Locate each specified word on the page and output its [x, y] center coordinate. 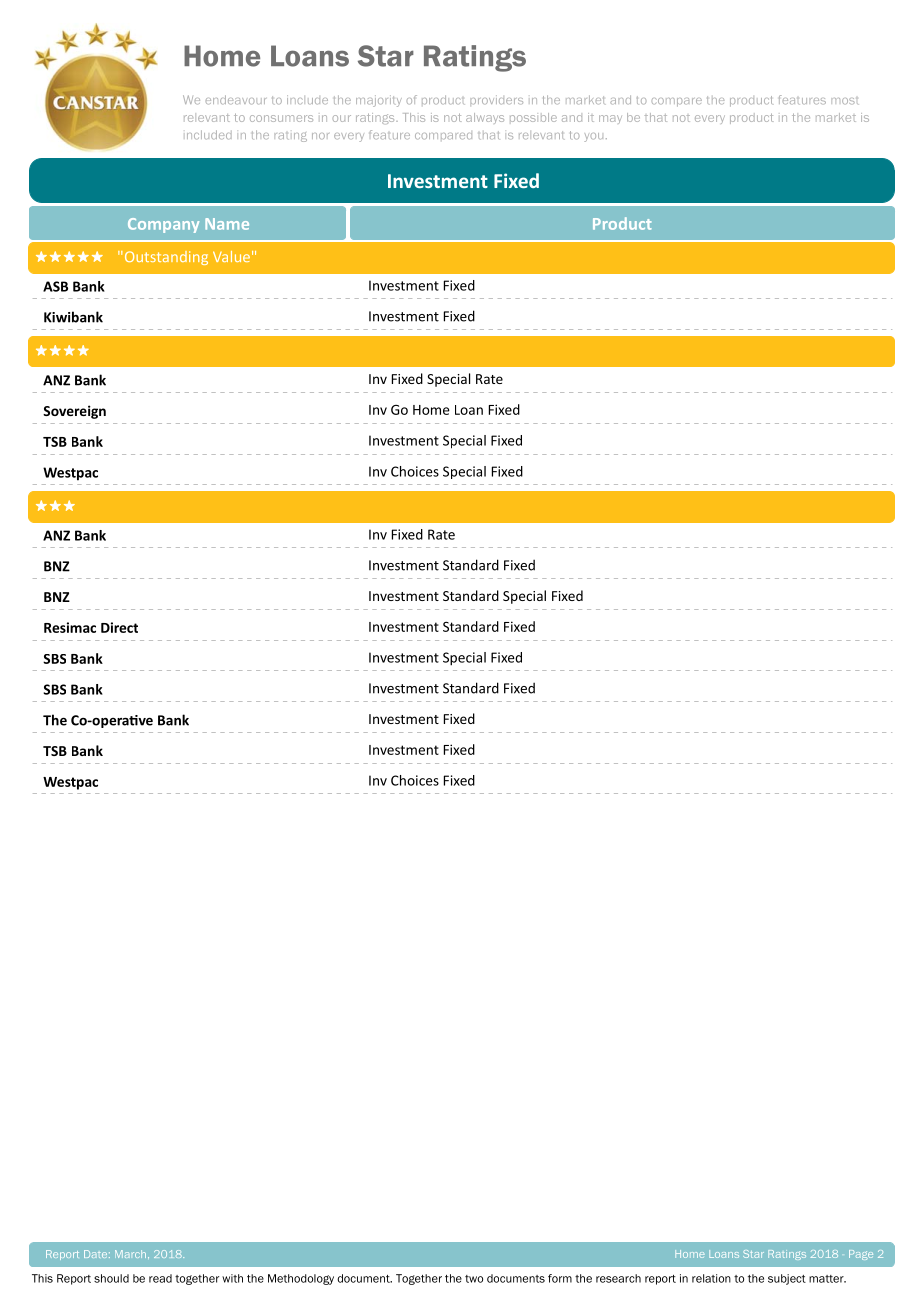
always [485, 118]
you [593, 137]
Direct [119, 627]
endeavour [236, 99]
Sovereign [74, 412]
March [130, 1254]
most [844, 100]
